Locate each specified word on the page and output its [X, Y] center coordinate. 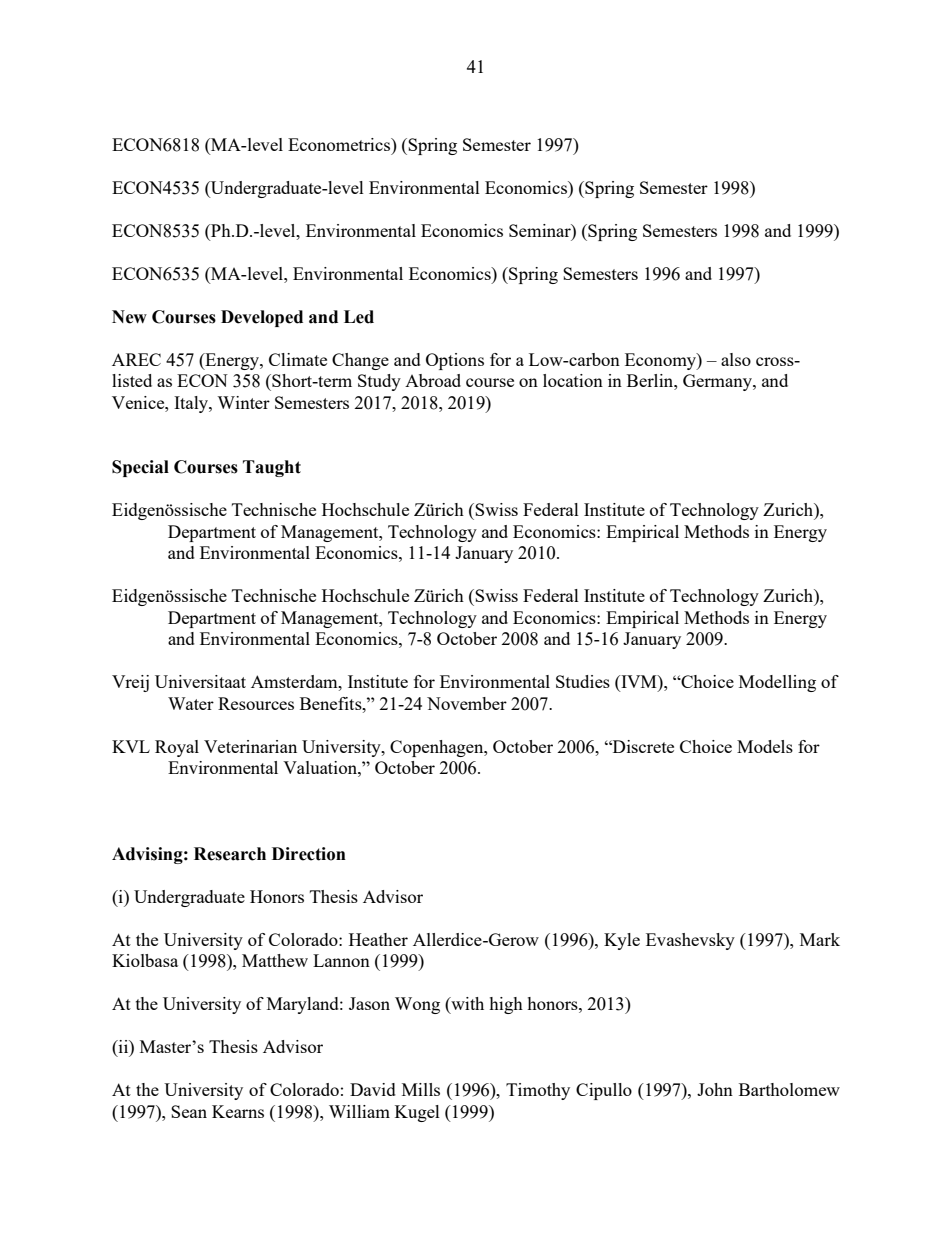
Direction [309, 854]
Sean [189, 1111]
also [736, 359]
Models [765, 746]
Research [230, 854]
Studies [583, 681]
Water [191, 703]
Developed [262, 318]
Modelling [777, 683]
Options [455, 361]
